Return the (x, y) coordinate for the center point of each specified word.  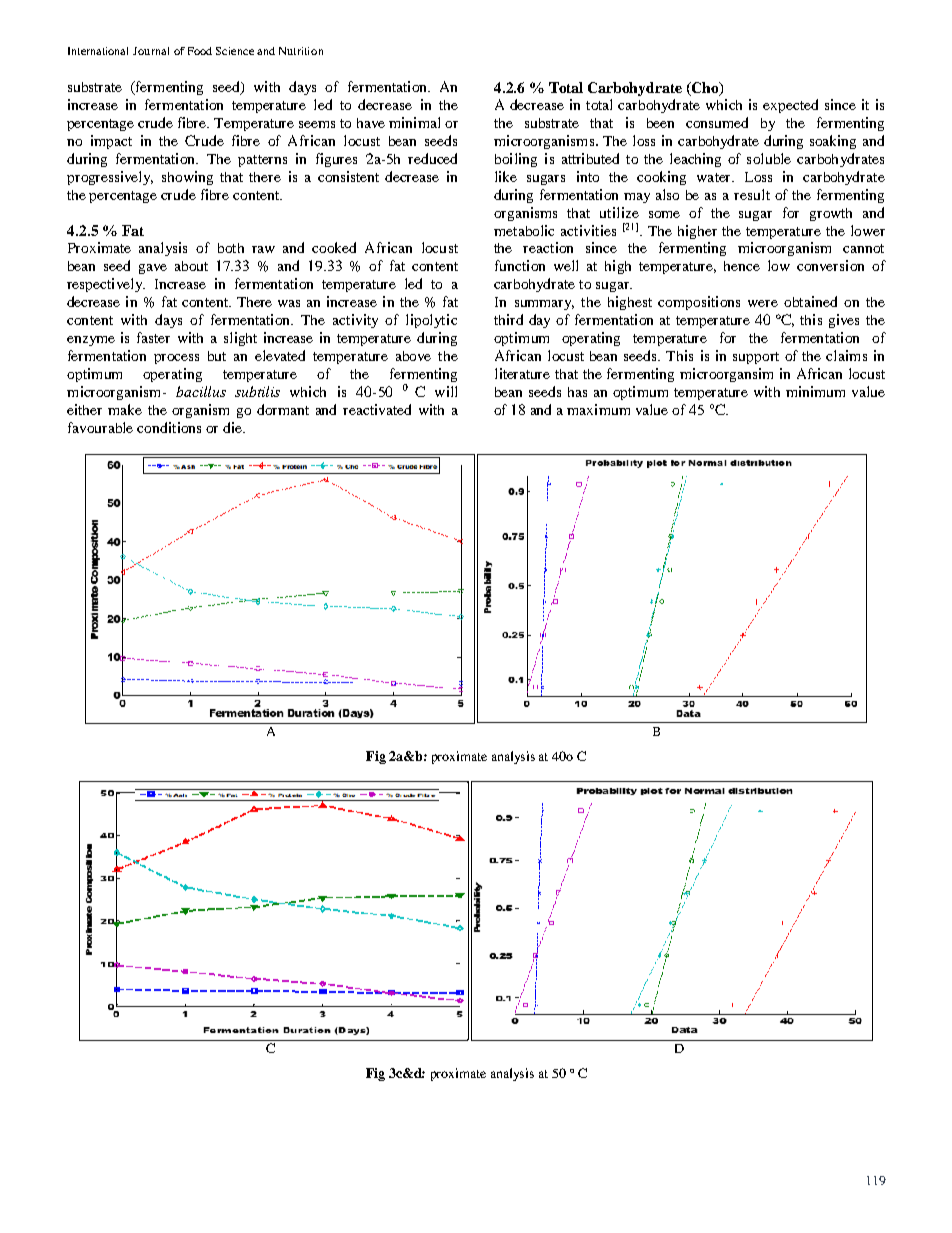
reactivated (377, 409)
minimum (815, 391)
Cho (705, 88)
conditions (169, 427)
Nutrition (301, 51)
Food (200, 51)
